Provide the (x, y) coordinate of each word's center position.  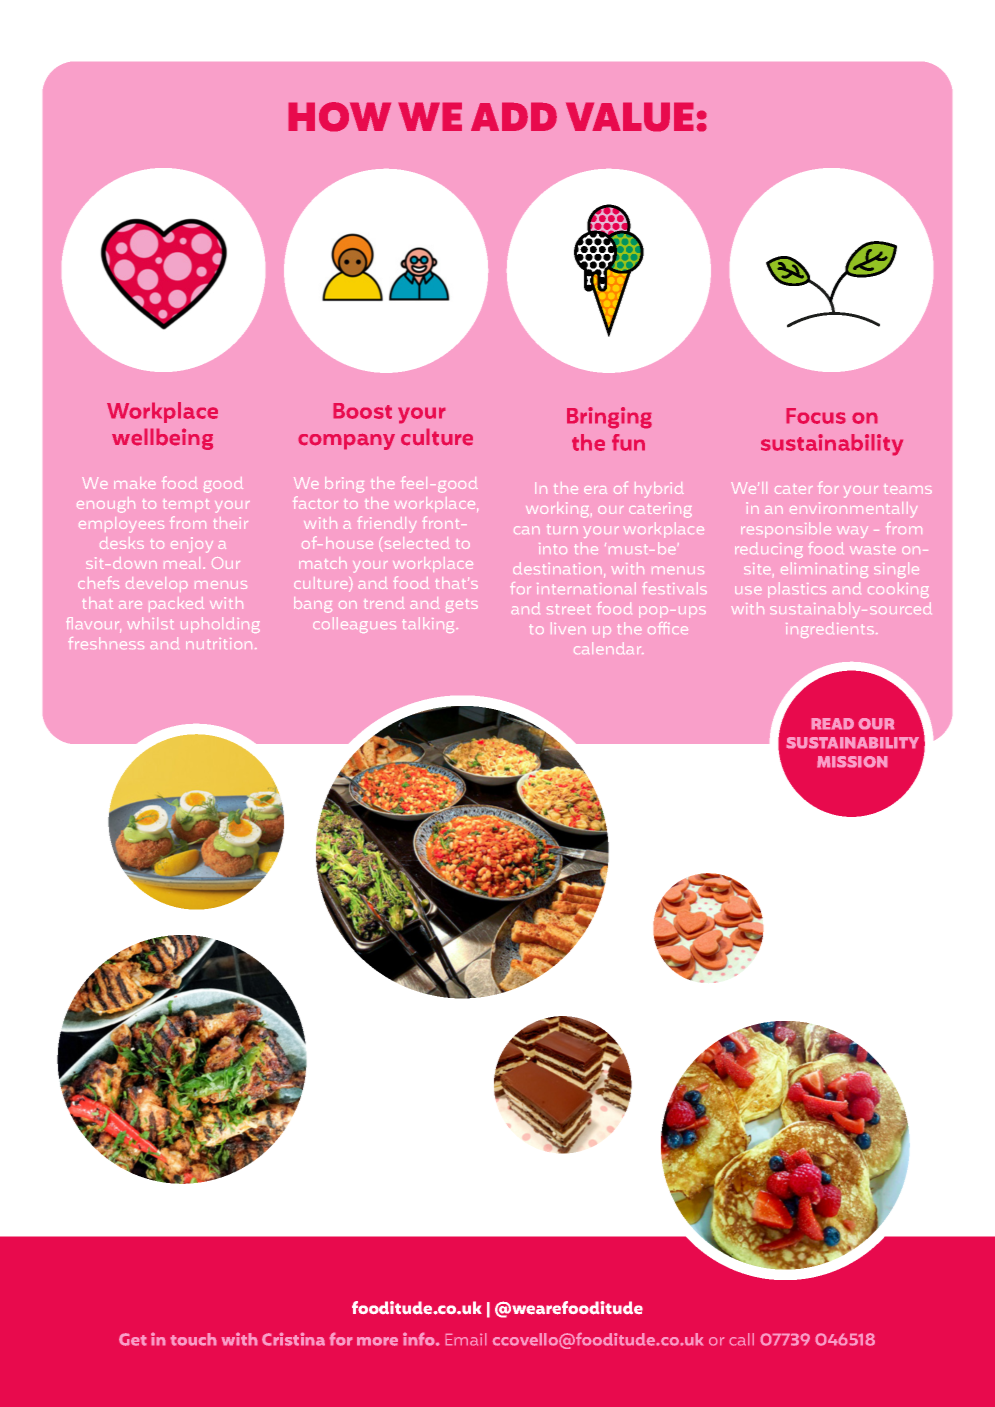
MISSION (852, 762)
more (377, 1341)
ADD (514, 117)
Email (466, 1339)
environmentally (853, 510)
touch (193, 1339)
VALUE (629, 117)
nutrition (219, 643)
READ (832, 724)
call (741, 1339)
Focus (816, 416)
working (559, 510)
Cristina (293, 1339)
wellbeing (162, 439)
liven (568, 628)
